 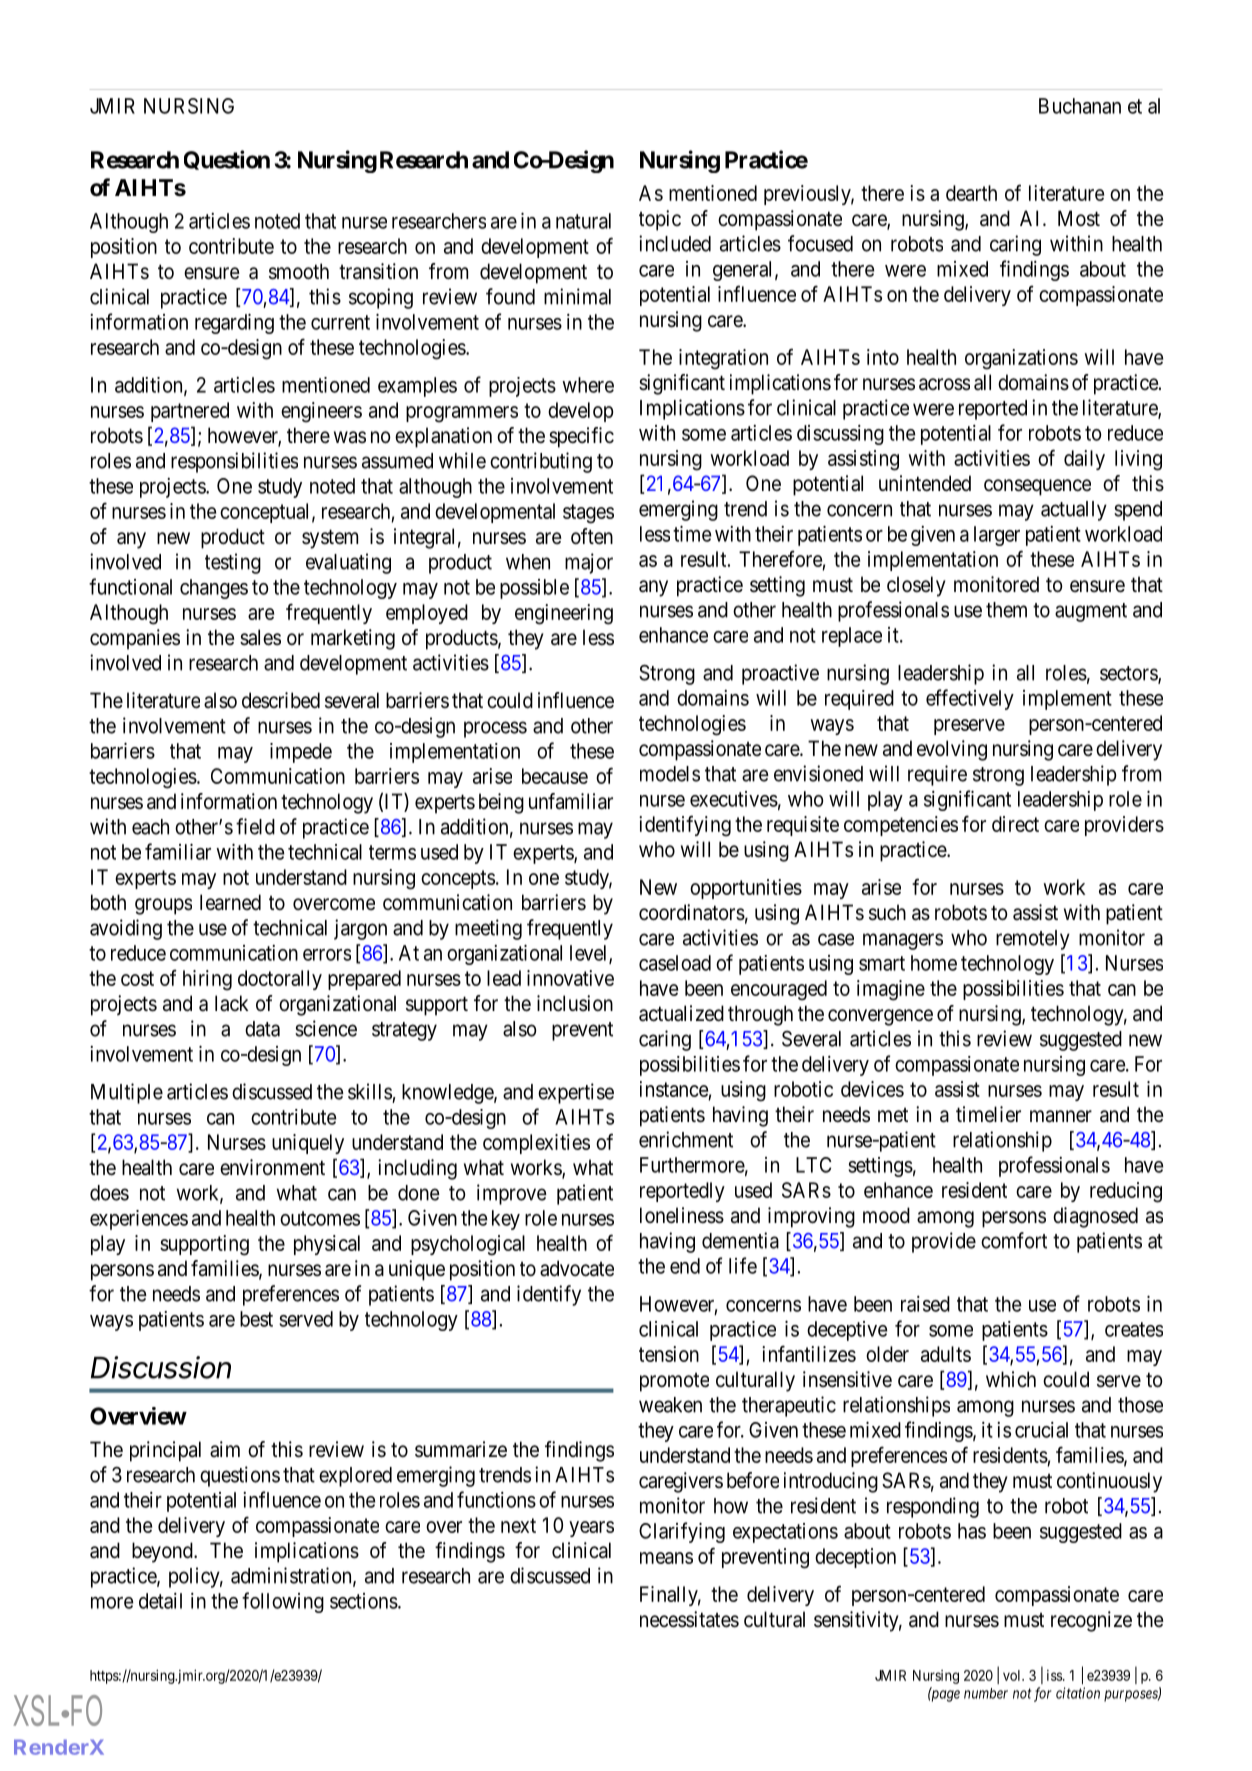 What do you see at coordinates (230, 902) in the page?
I see `learned` at bounding box center [230, 902].
